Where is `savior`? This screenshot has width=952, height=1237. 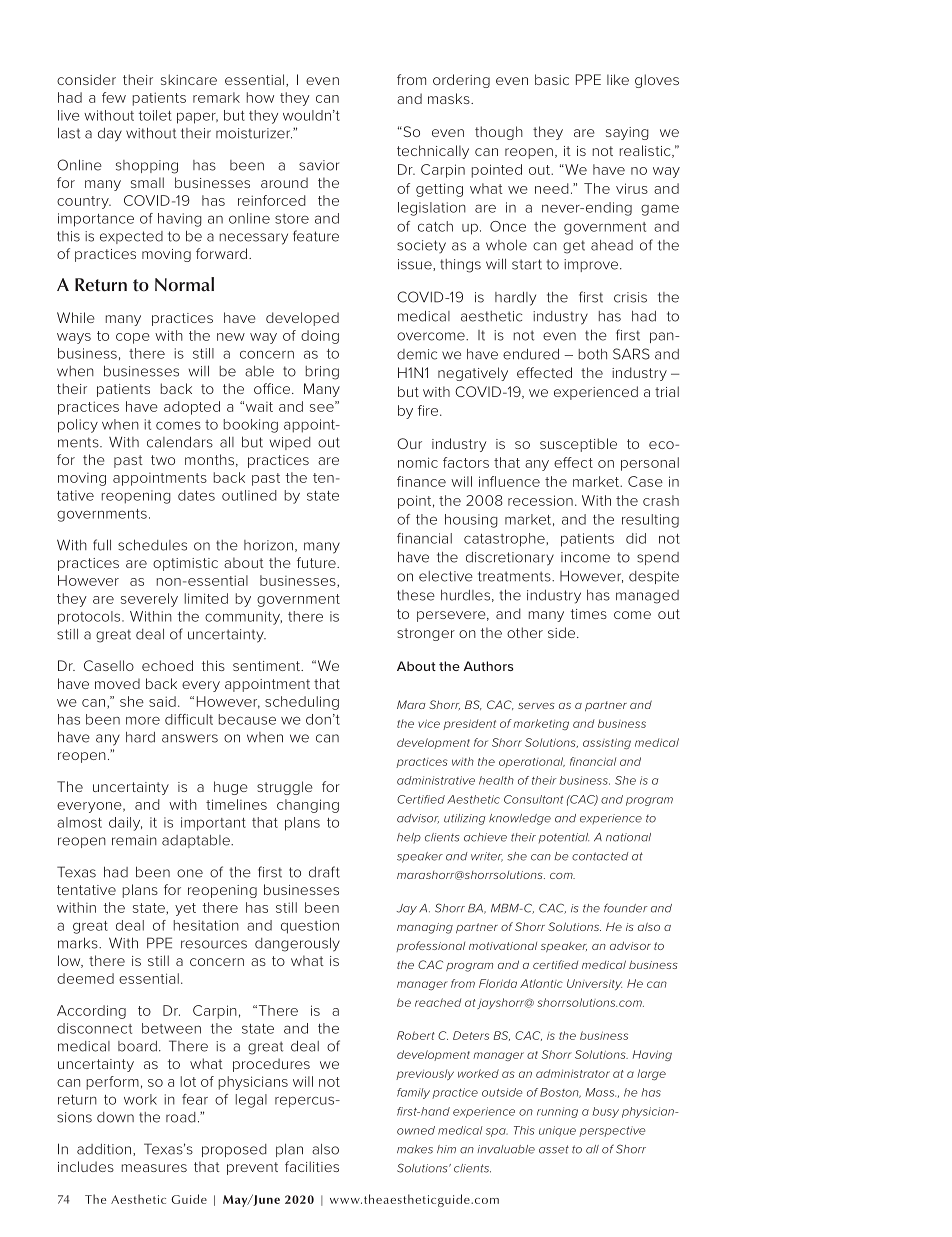
savior is located at coordinates (319, 165).
